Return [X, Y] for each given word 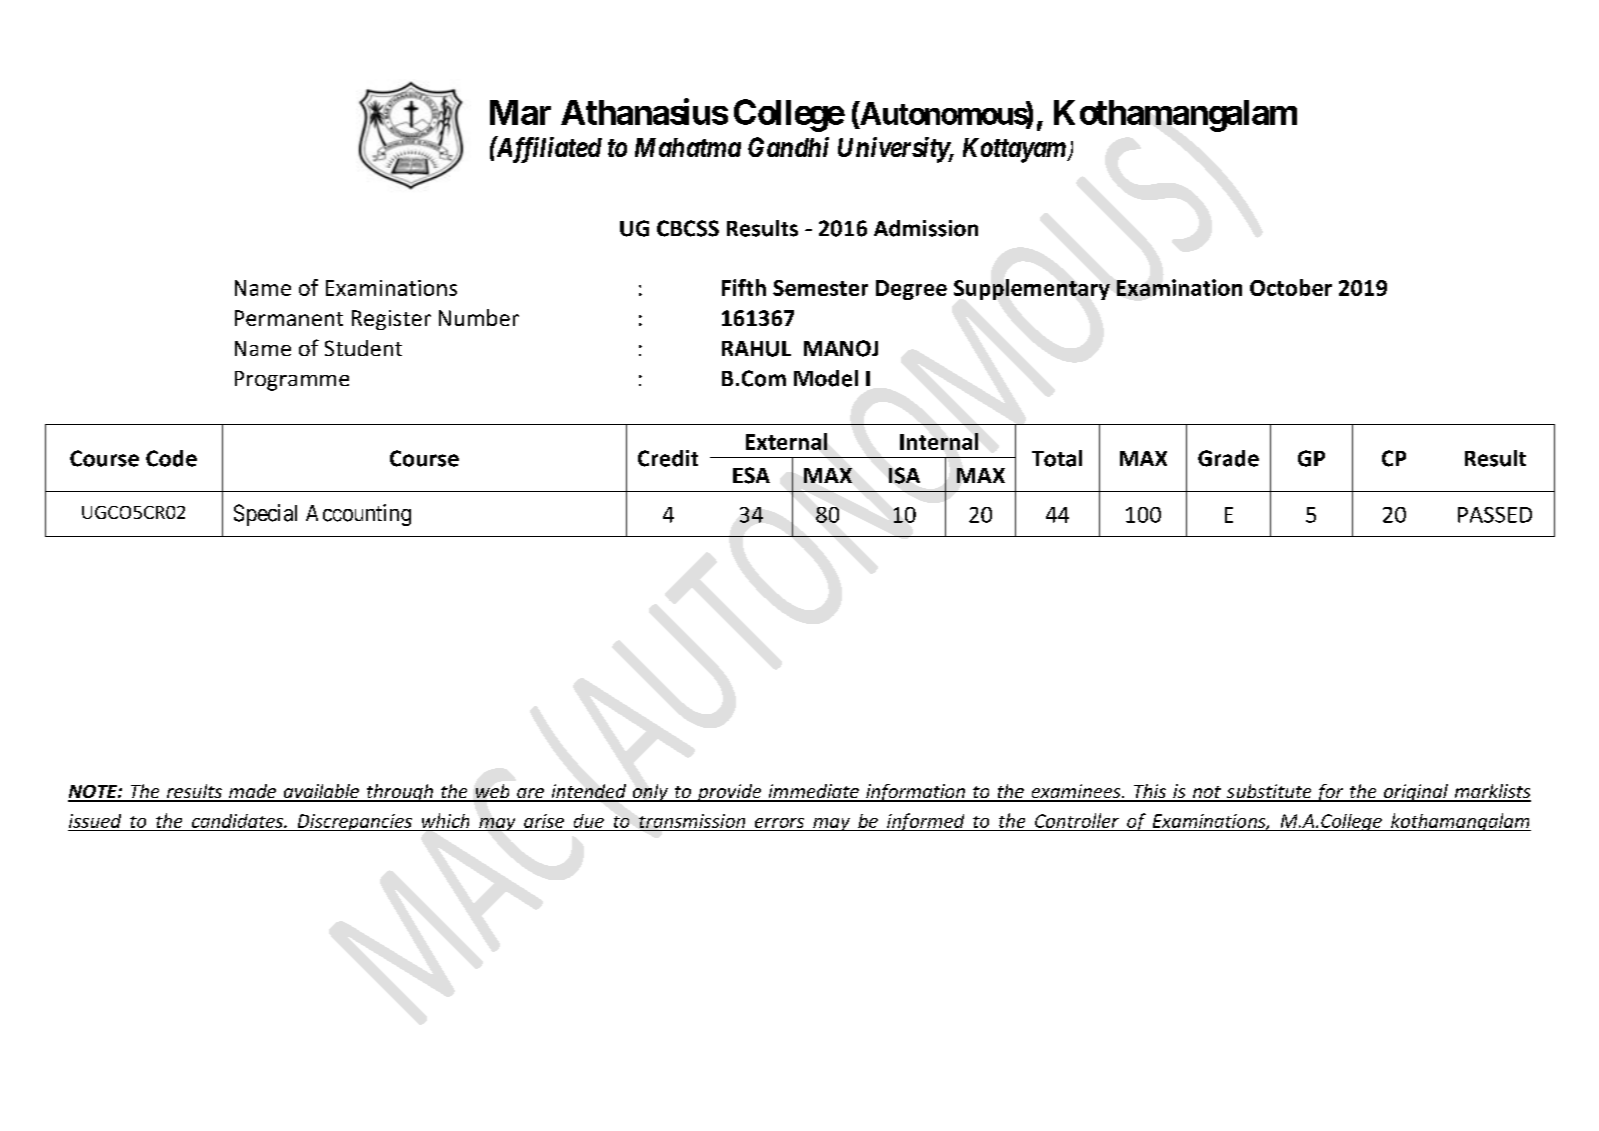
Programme [292, 381]
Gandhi [788, 147]
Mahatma [688, 147]
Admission [926, 228]
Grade [1228, 458]
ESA [751, 475]
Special [265, 515]
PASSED [1495, 515]
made [253, 792]
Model [826, 378]
